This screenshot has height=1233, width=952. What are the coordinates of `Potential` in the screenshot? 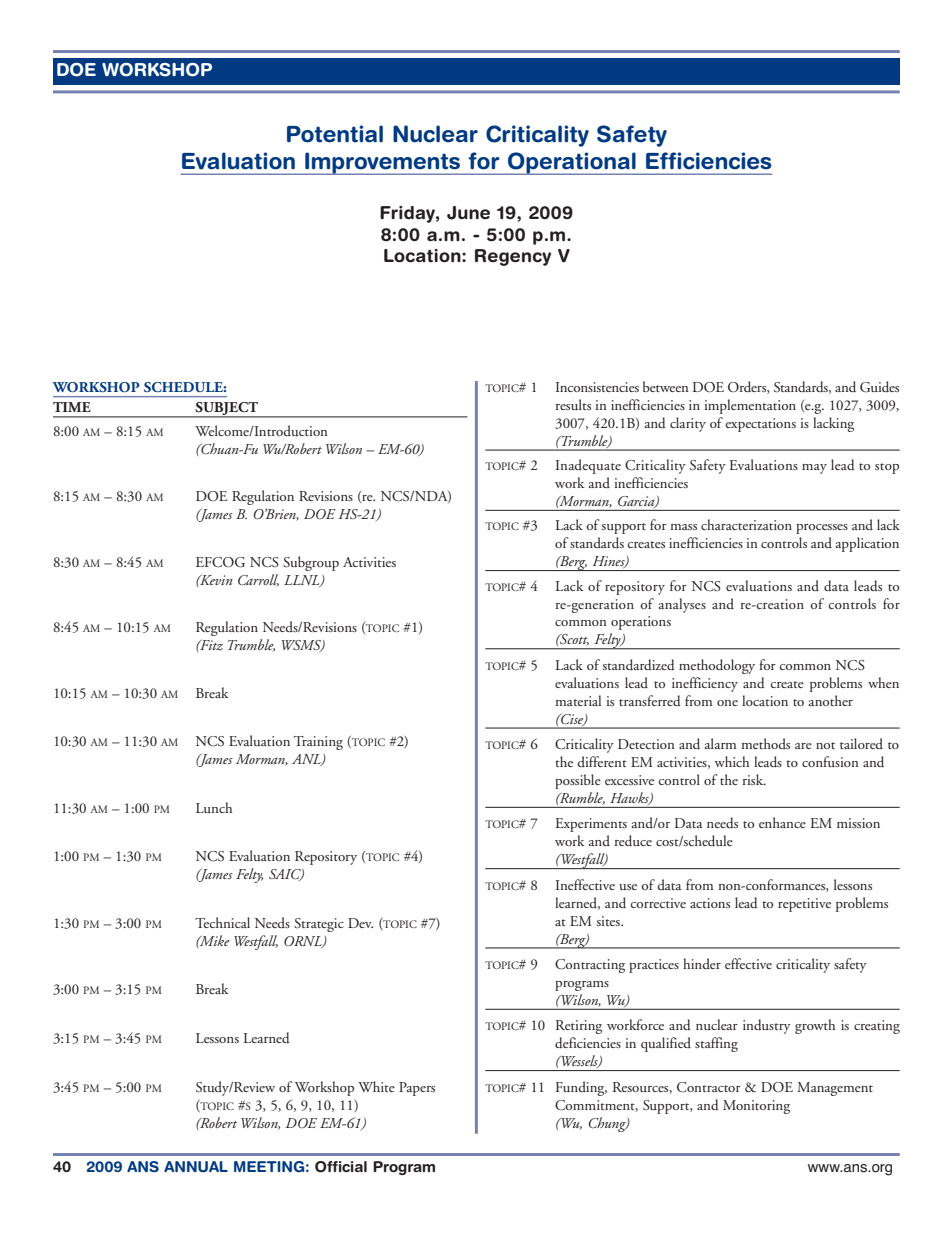 It's located at (335, 134).
